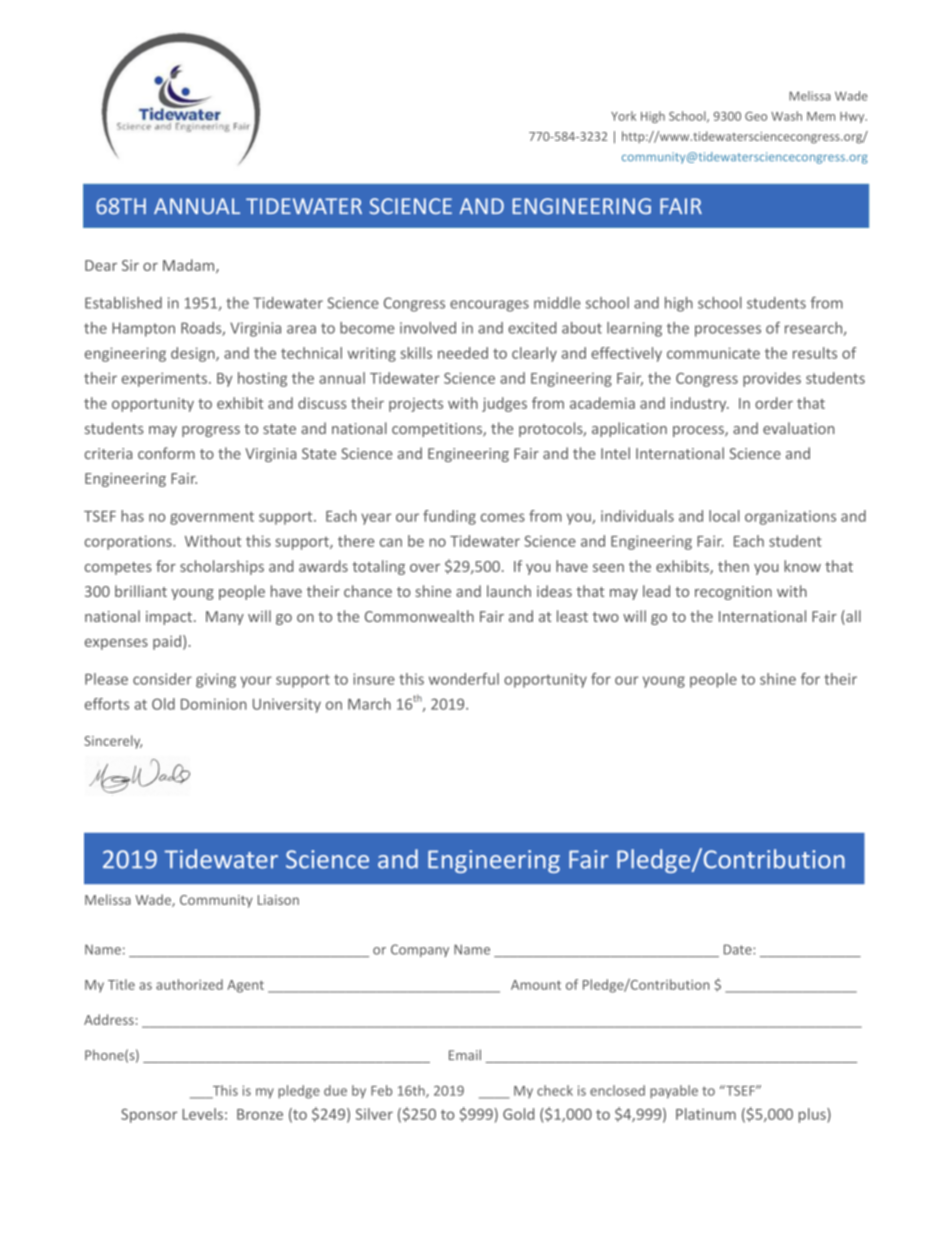 This page has width=952, height=1233. I want to click on Levels, so click(202, 1114).
